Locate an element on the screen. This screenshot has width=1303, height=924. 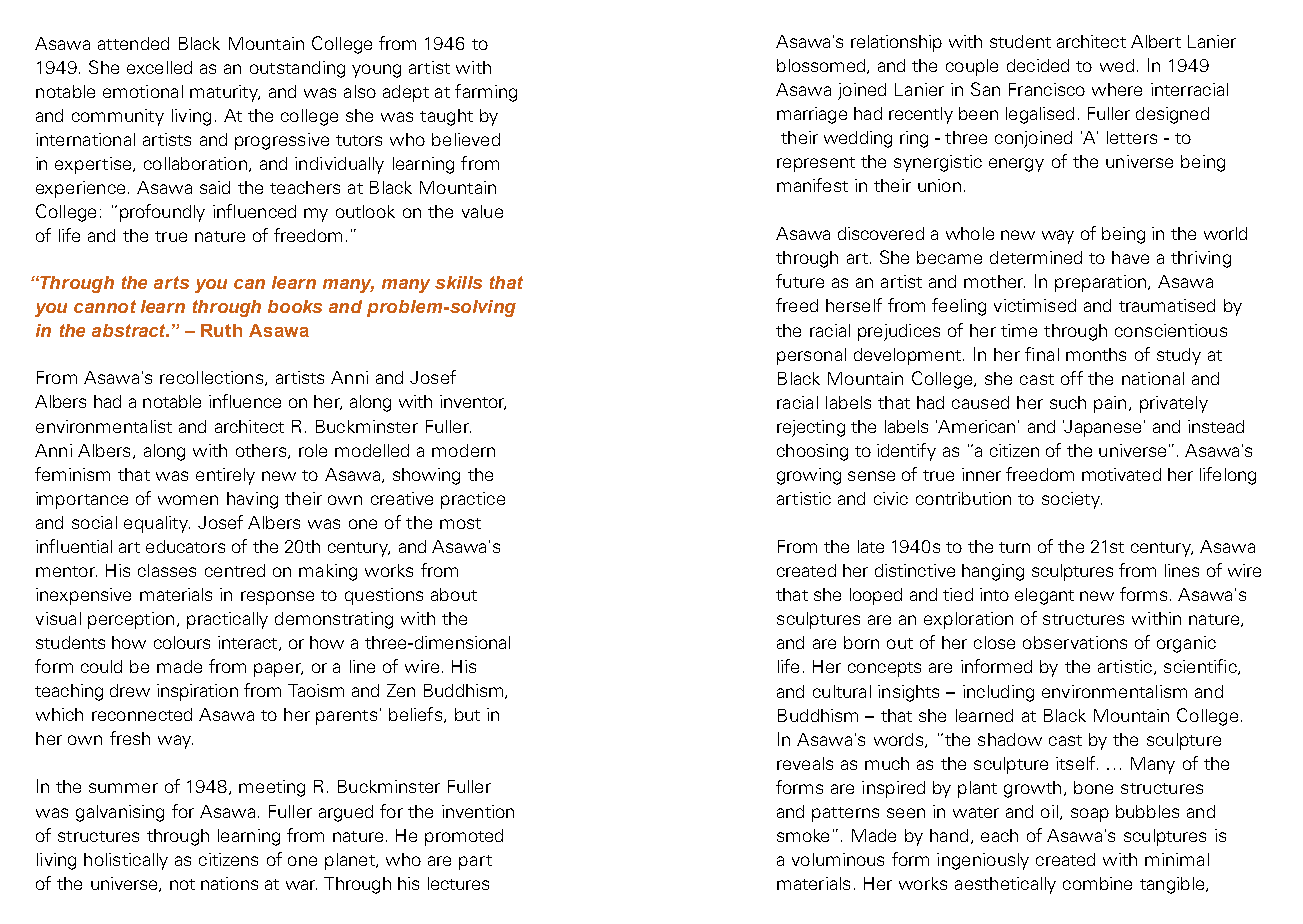
nations is located at coordinates (229, 883).
